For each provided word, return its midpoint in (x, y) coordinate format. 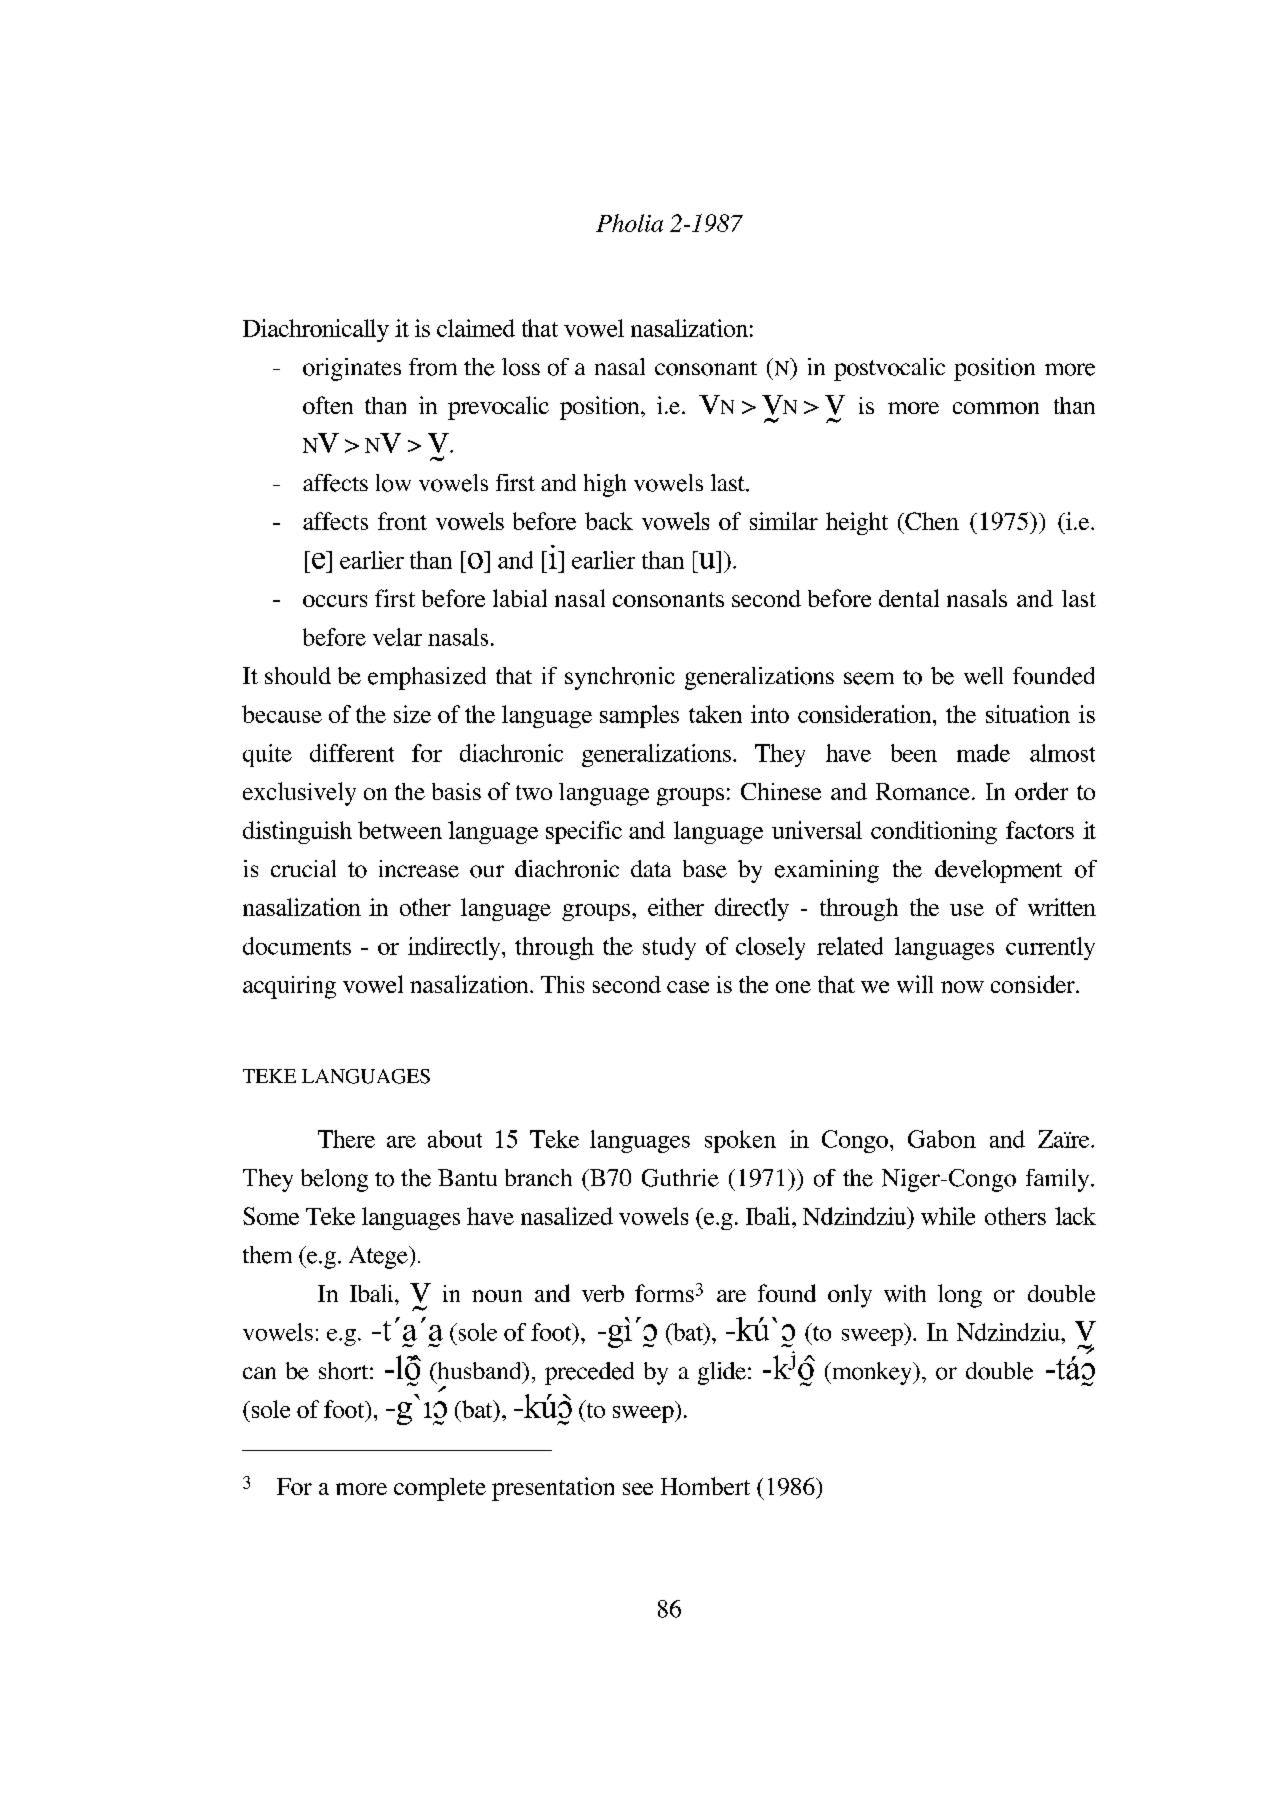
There (346, 1139)
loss (521, 367)
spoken (740, 1141)
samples (639, 716)
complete (440, 1489)
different (352, 753)
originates (352, 369)
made (983, 753)
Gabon (942, 1139)
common (996, 408)
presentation (553, 1489)
